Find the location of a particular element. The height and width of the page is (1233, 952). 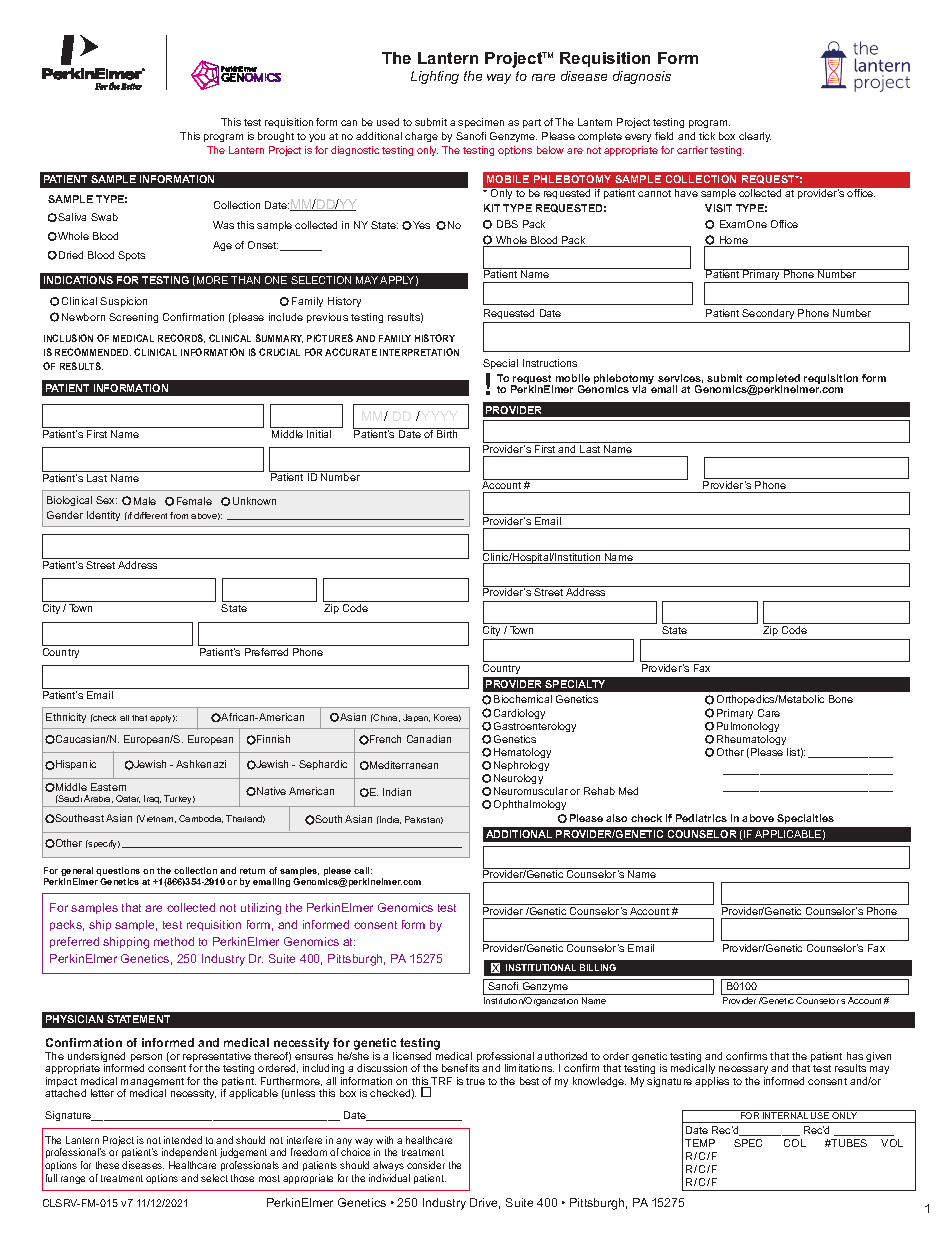

method is located at coordinates (174, 941).
